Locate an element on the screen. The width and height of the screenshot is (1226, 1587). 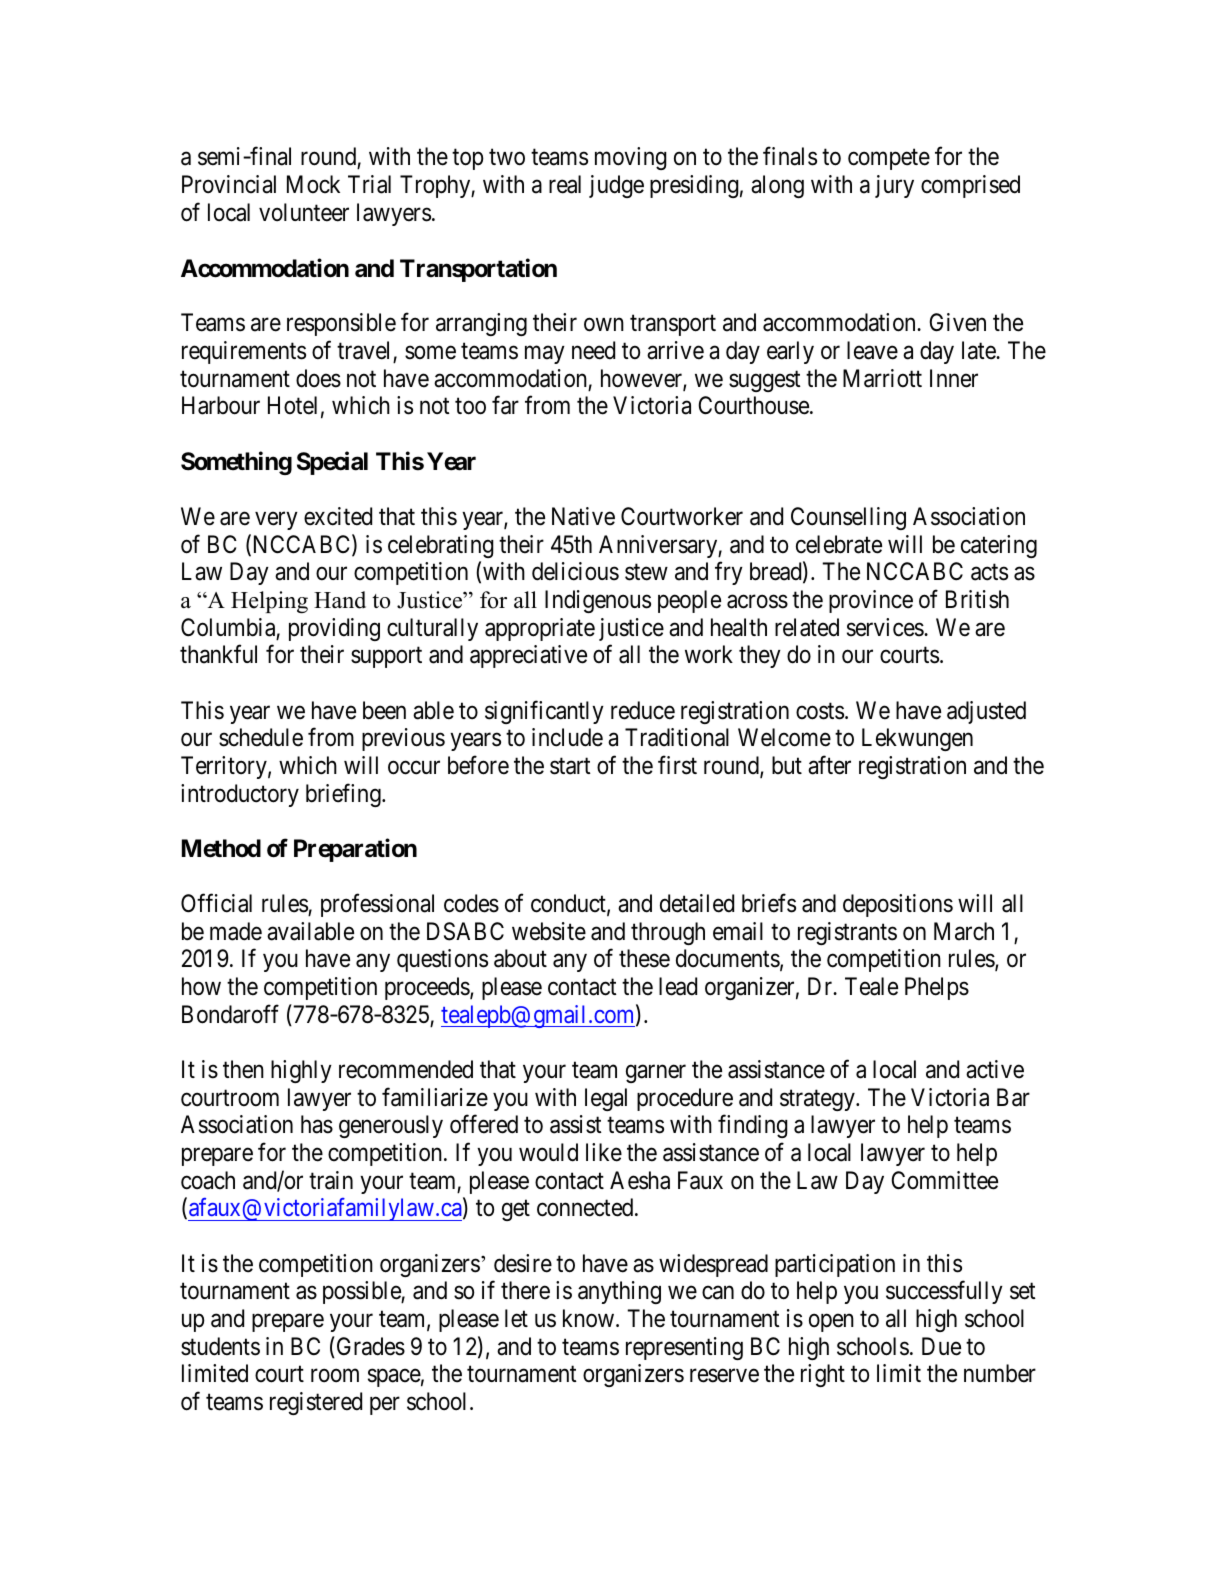
registered is located at coordinates (316, 1403).
